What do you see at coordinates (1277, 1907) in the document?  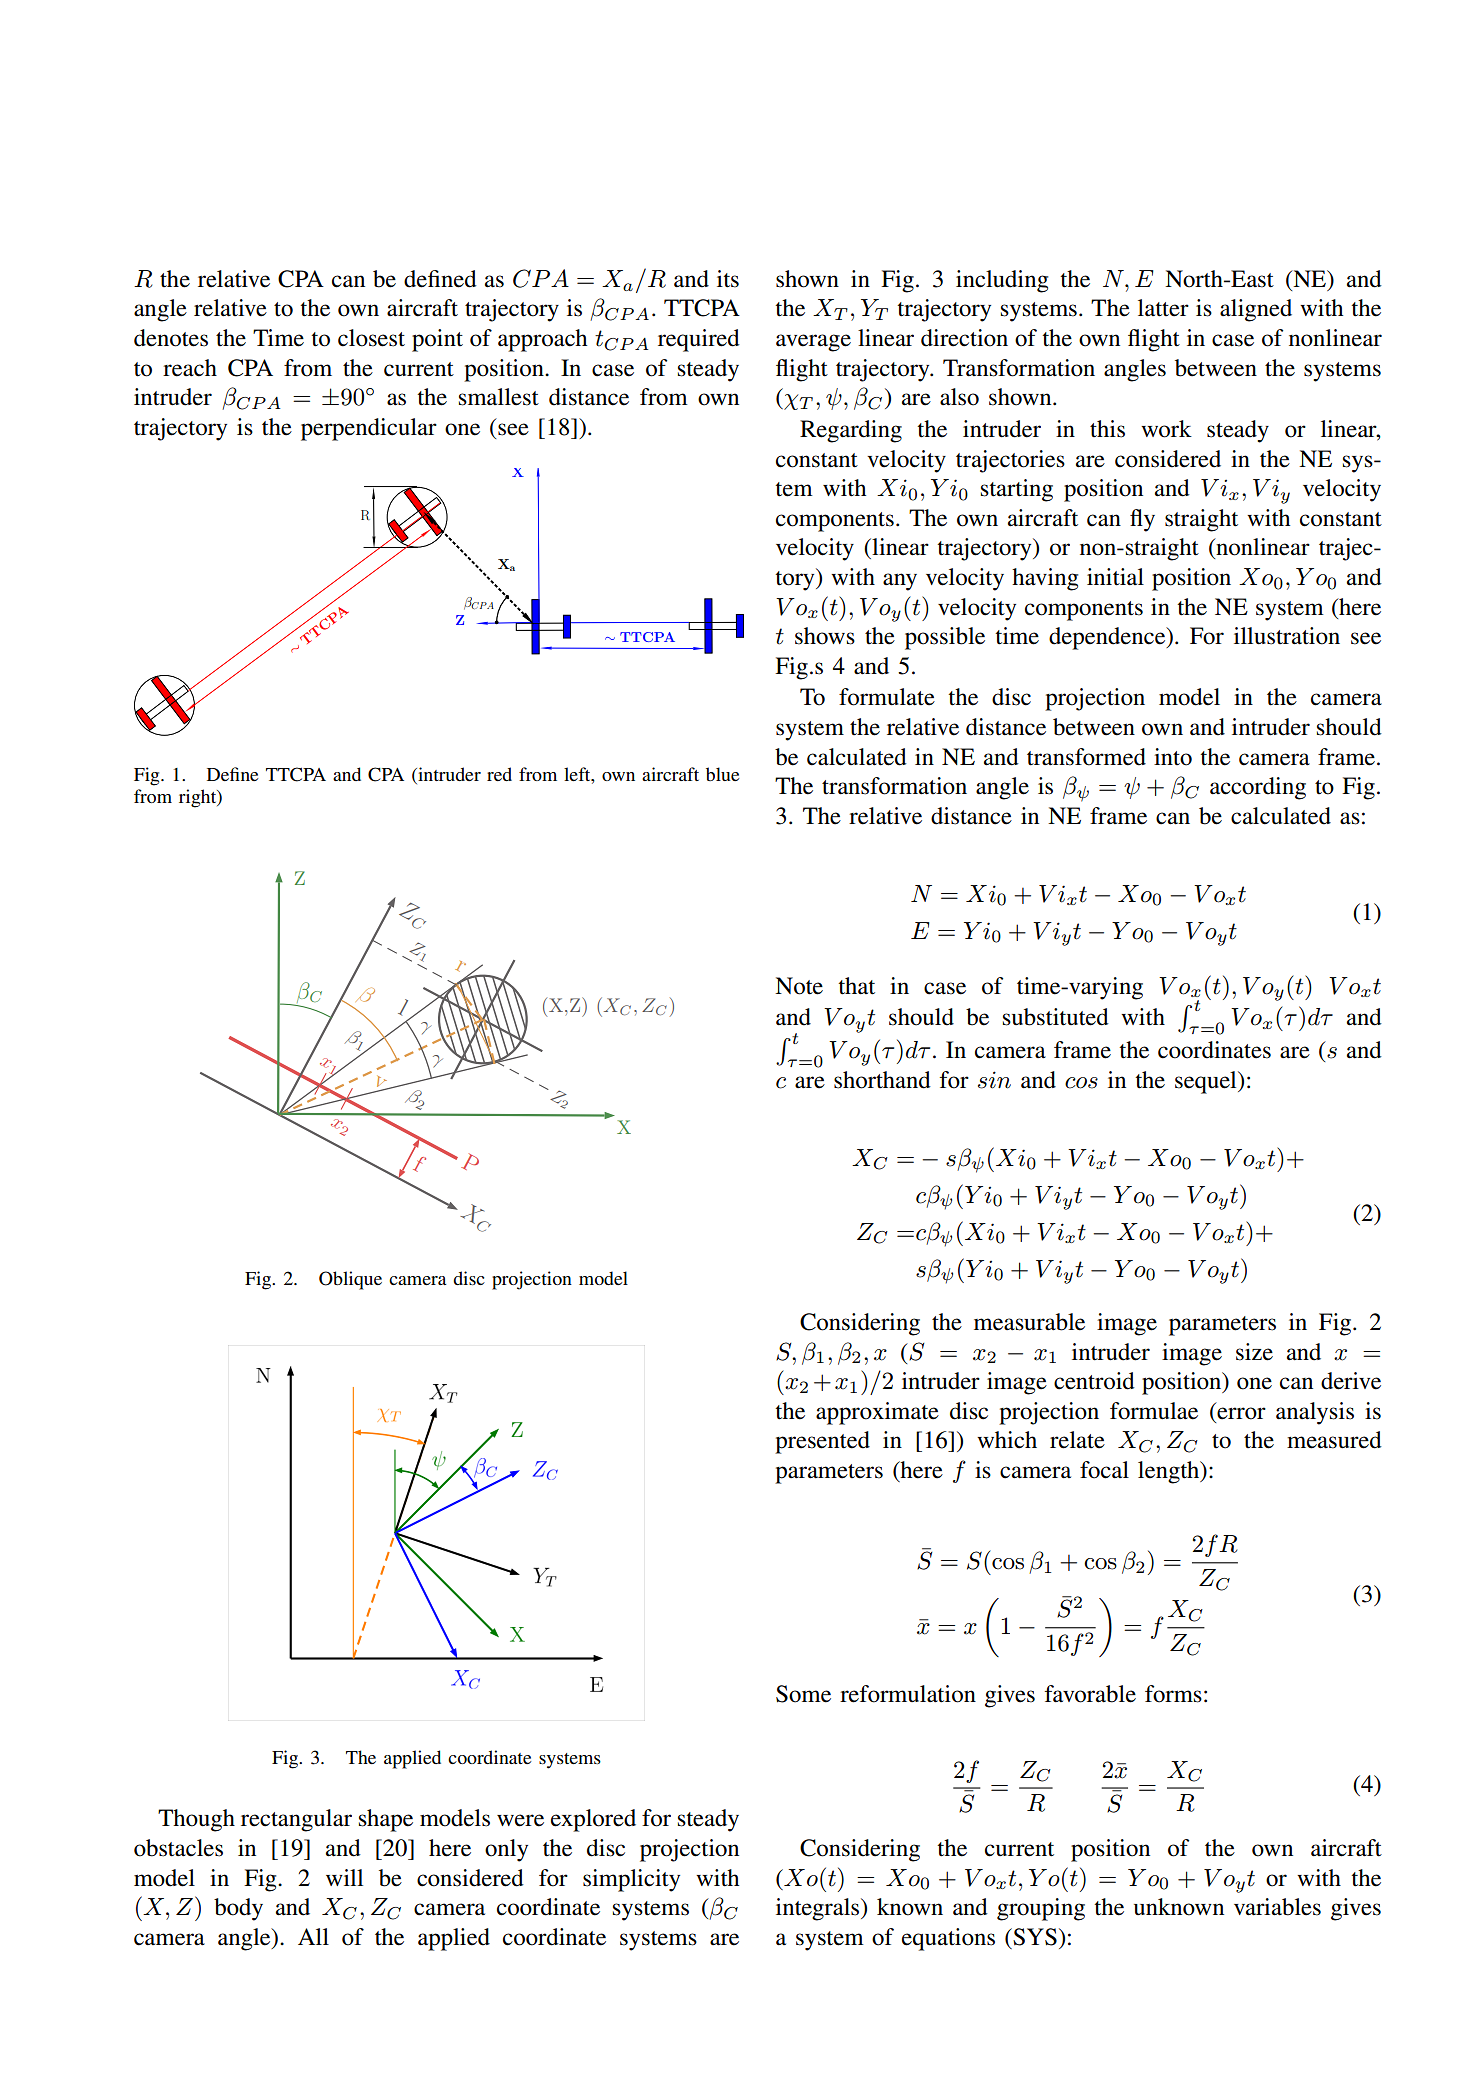 I see `variables` at bounding box center [1277, 1907].
